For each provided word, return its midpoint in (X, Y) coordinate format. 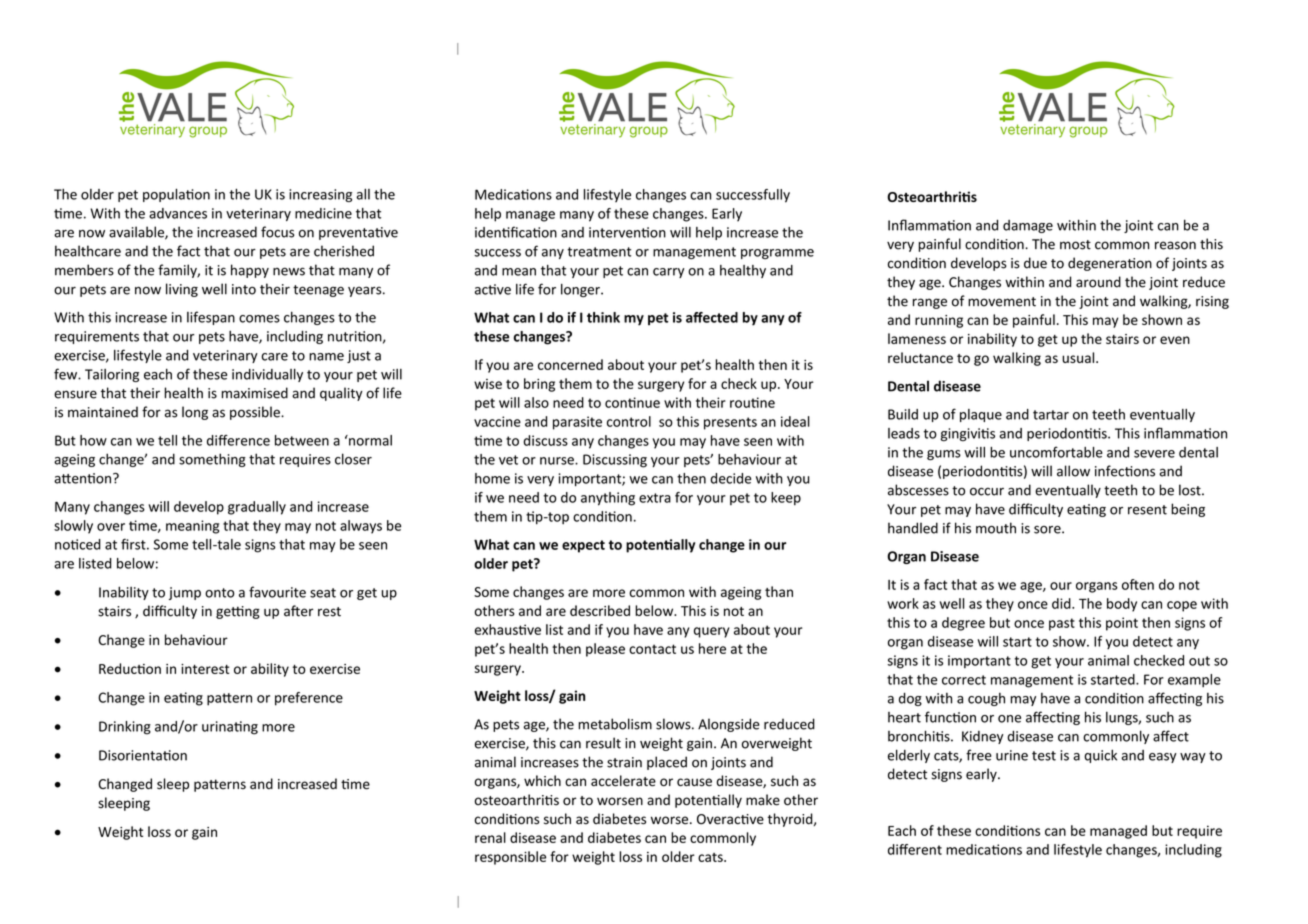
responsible (510, 858)
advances (178, 213)
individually (267, 375)
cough (986, 699)
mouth (996, 528)
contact (652, 649)
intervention (627, 232)
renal (490, 837)
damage (1028, 226)
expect (583, 546)
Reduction (130, 668)
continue (632, 402)
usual (1079, 357)
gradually (257, 508)
